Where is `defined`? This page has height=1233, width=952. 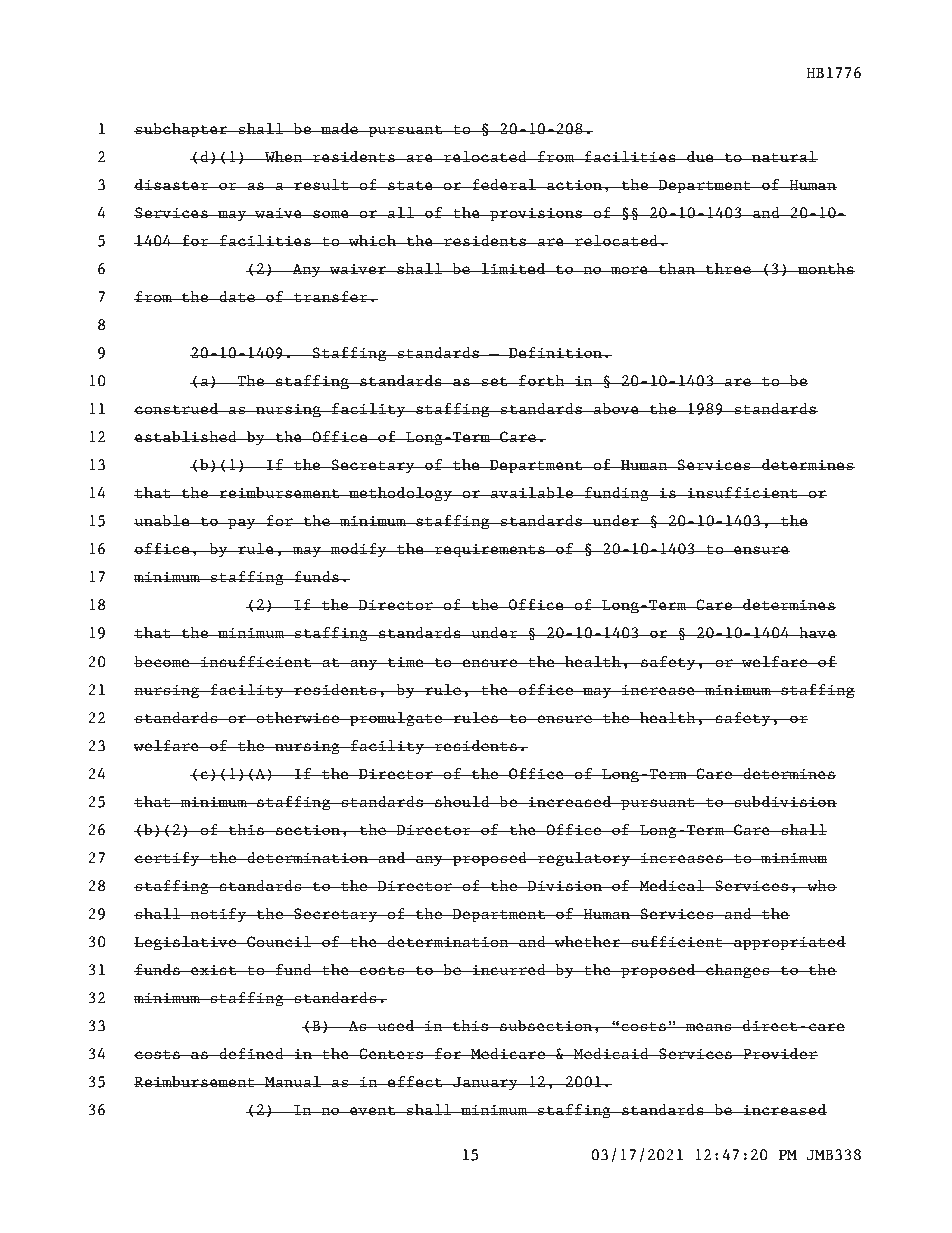 defined is located at coordinates (251, 1053).
